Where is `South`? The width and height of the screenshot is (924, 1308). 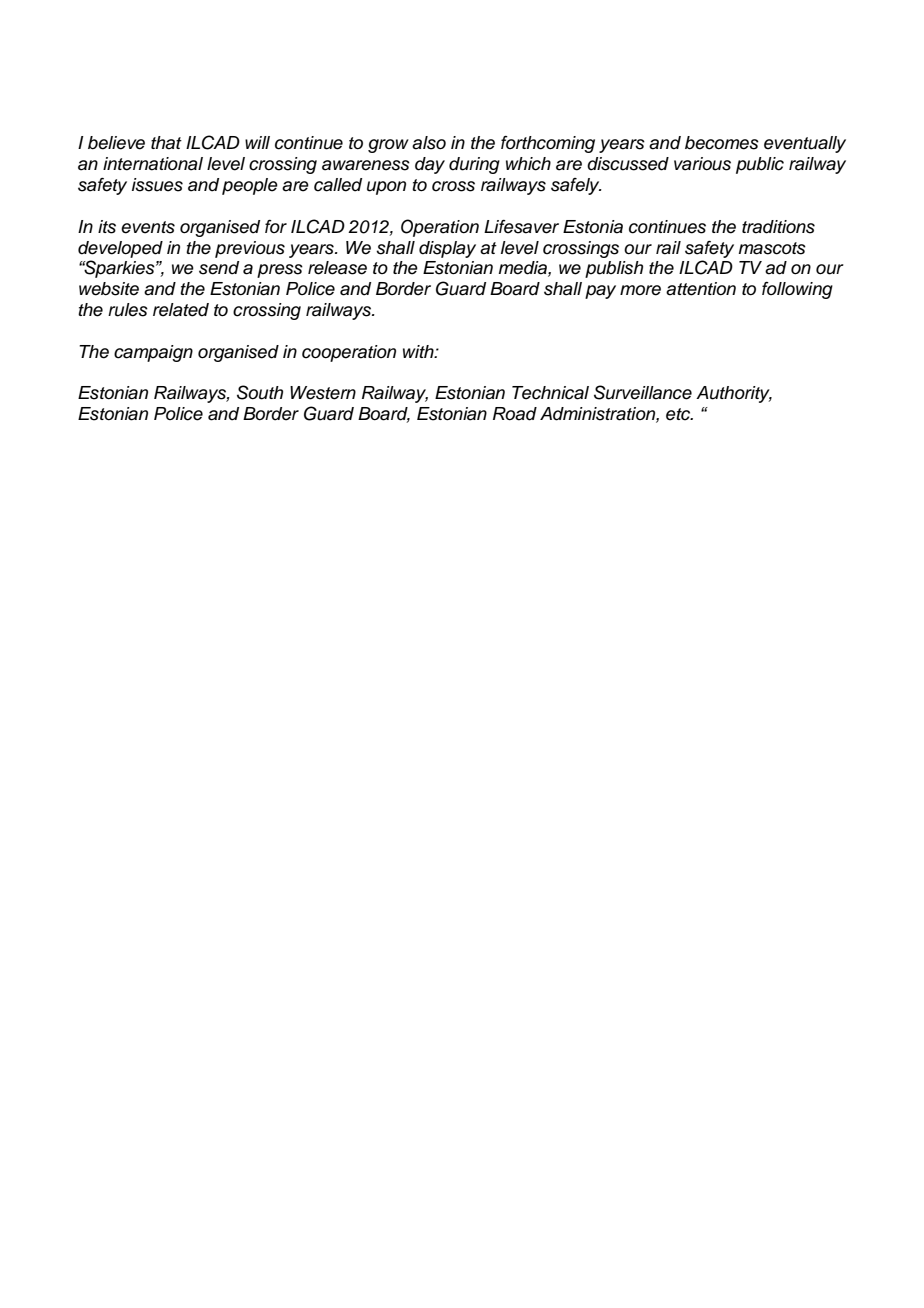
South is located at coordinates (260, 392).
